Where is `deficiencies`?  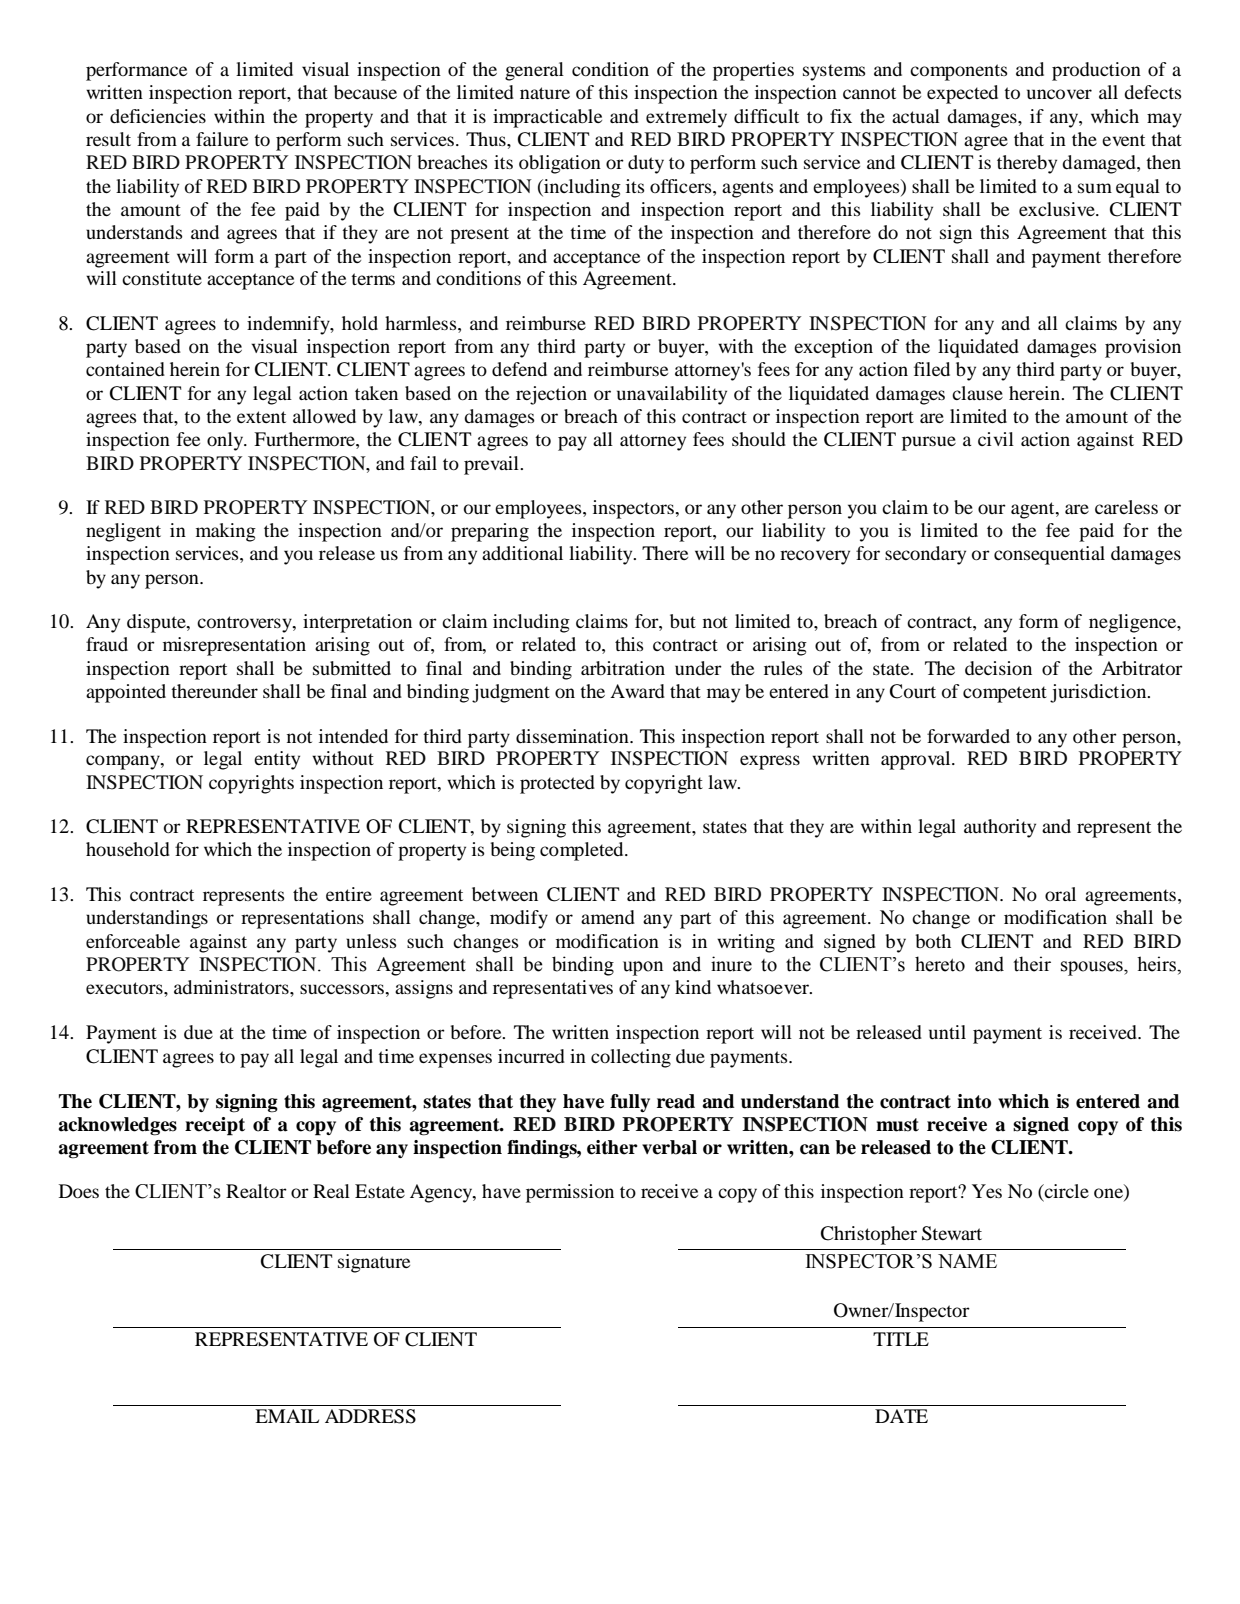
deficiencies is located at coordinates (158, 116).
